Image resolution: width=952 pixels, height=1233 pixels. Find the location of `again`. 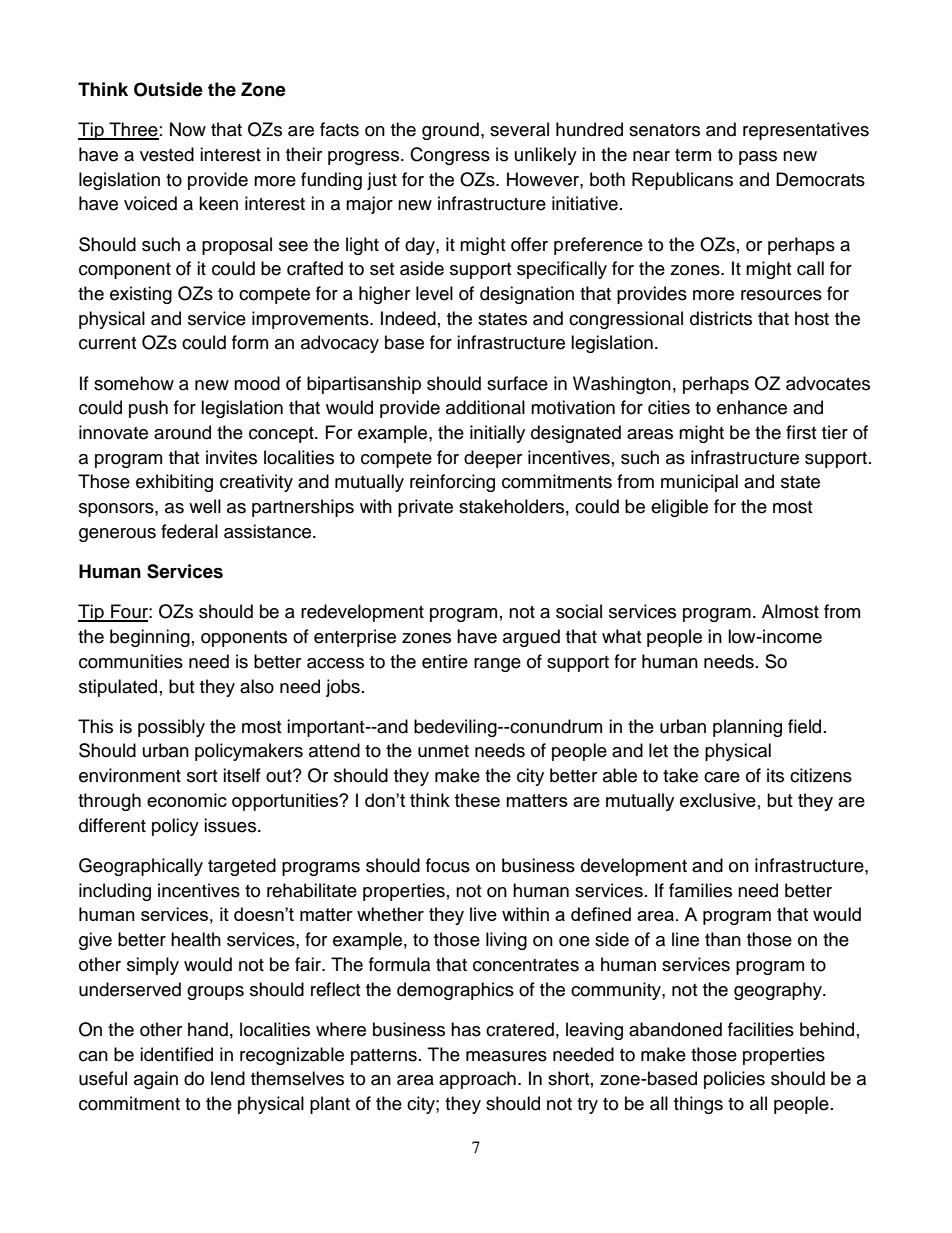

again is located at coordinates (156, 1080).
